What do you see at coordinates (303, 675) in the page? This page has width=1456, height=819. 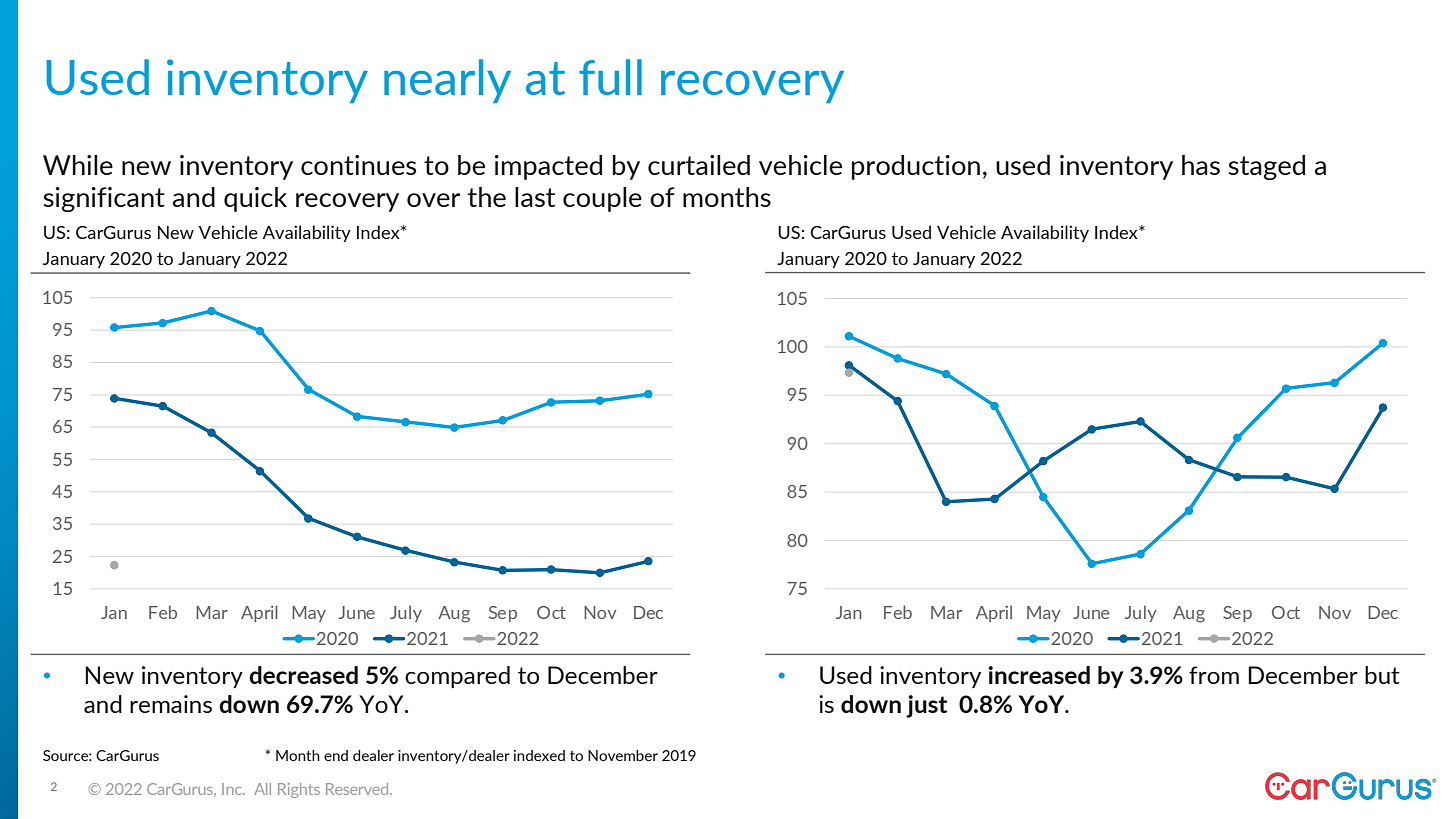 I see `decreased` at bounding box center [303, 675].
